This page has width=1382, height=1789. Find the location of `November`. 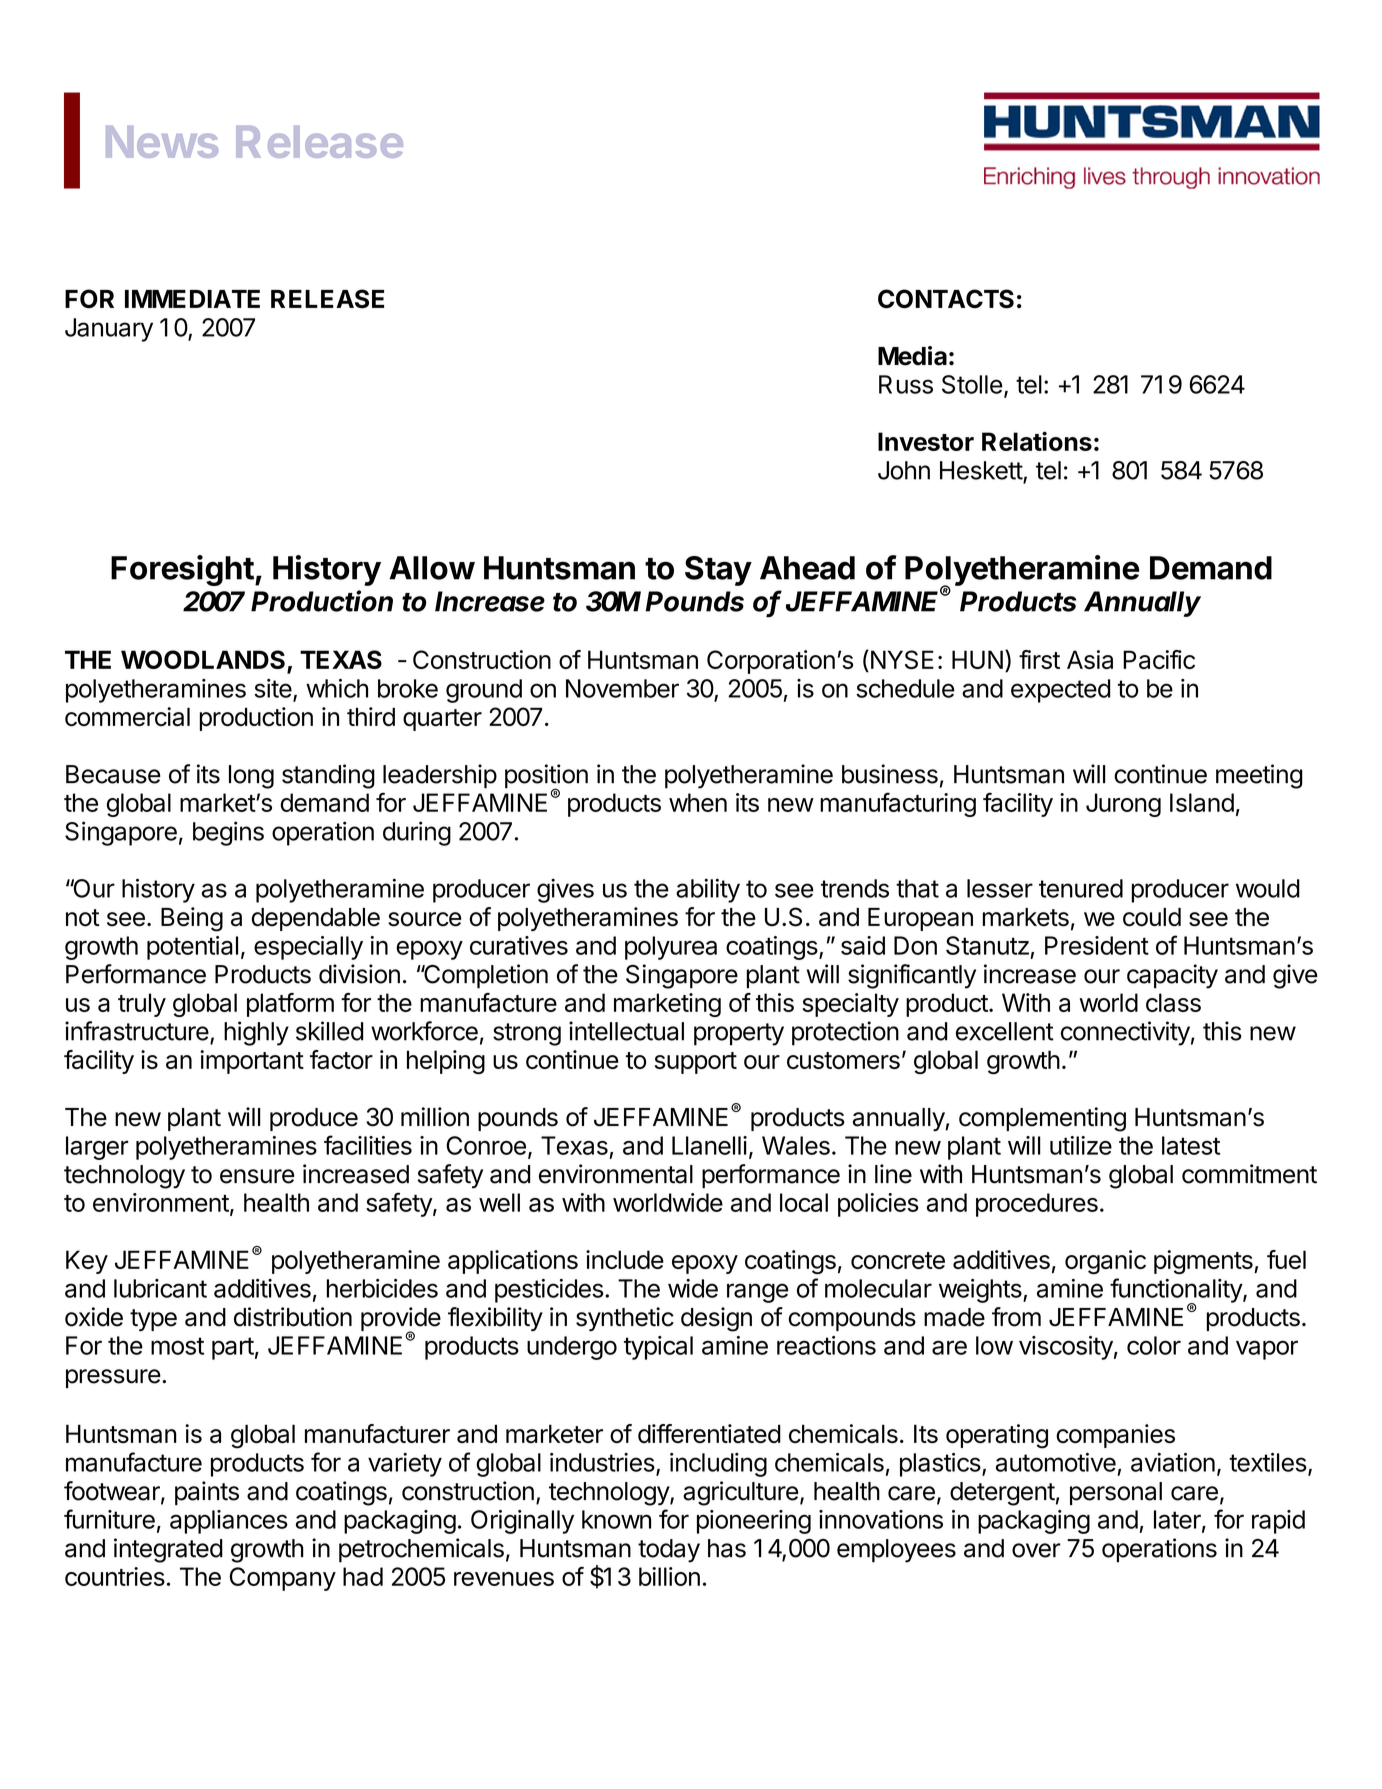

November is located at coordinates (622, 688).
